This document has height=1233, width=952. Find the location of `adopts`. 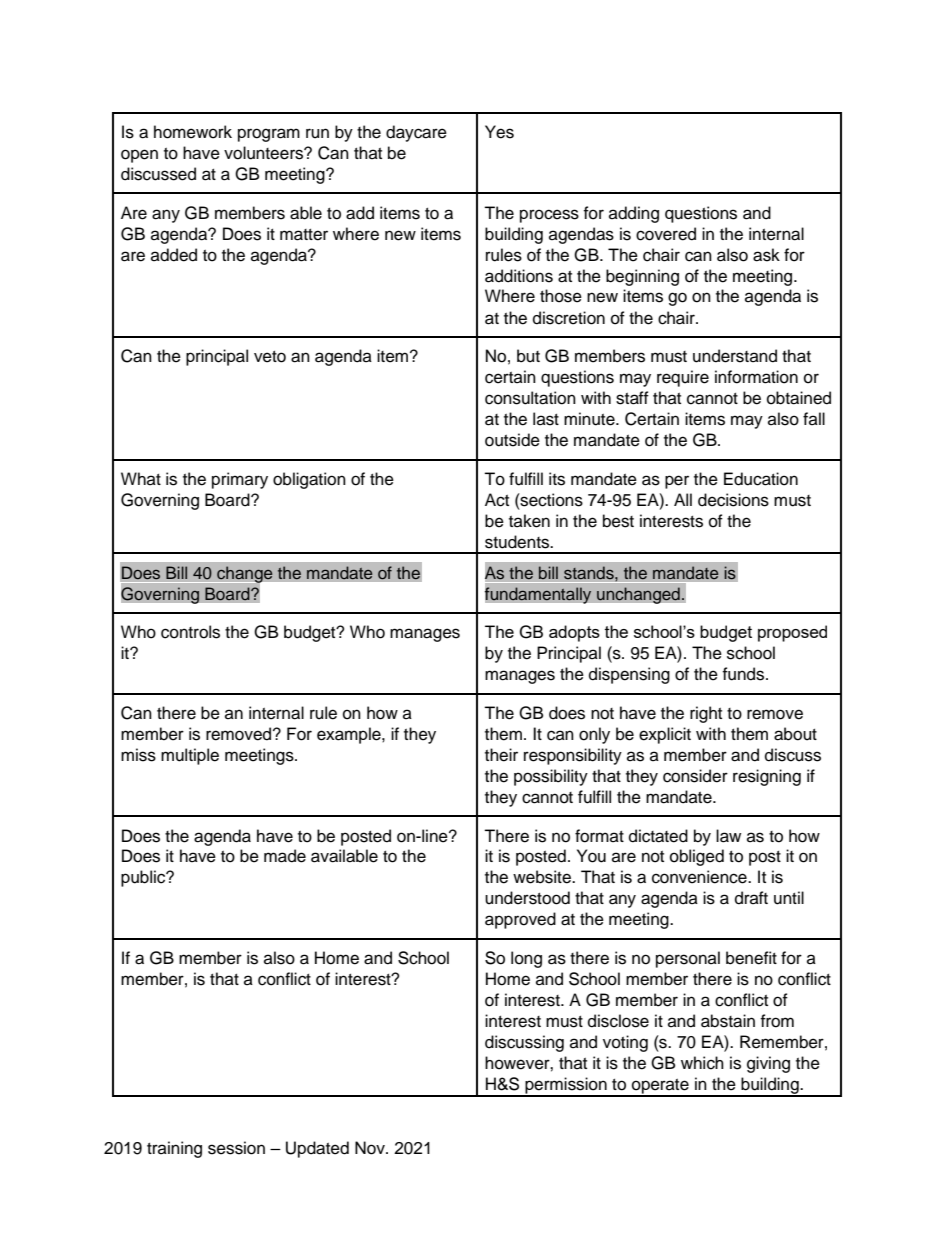

adopts is located at coordinates (574, 633).
